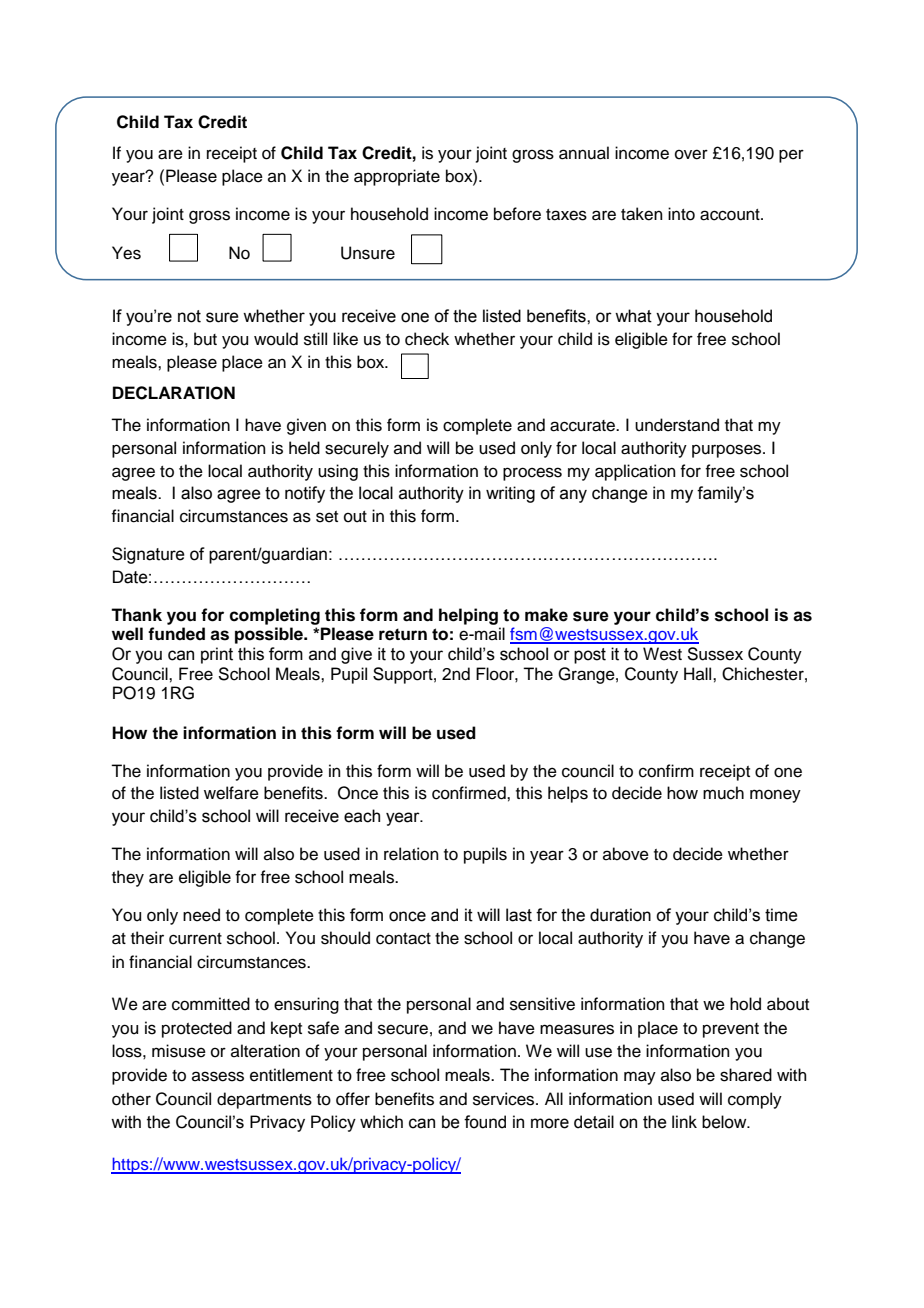  What do you see at coordinates (468, 616) in the document?
I see `helping` at bounding box center [468, 616].
